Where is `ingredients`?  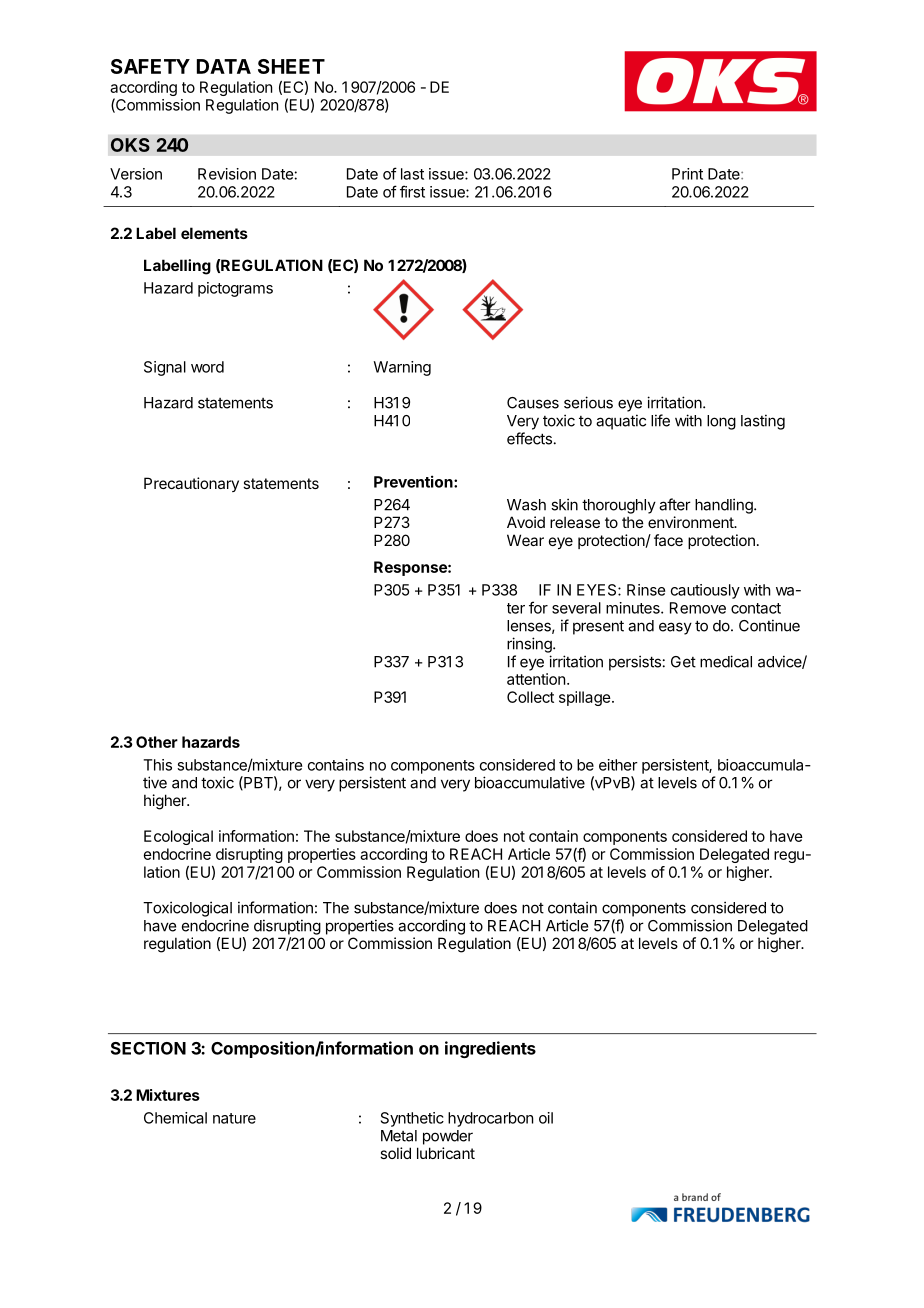 ingredients is located at coordinates (490, 1049).
